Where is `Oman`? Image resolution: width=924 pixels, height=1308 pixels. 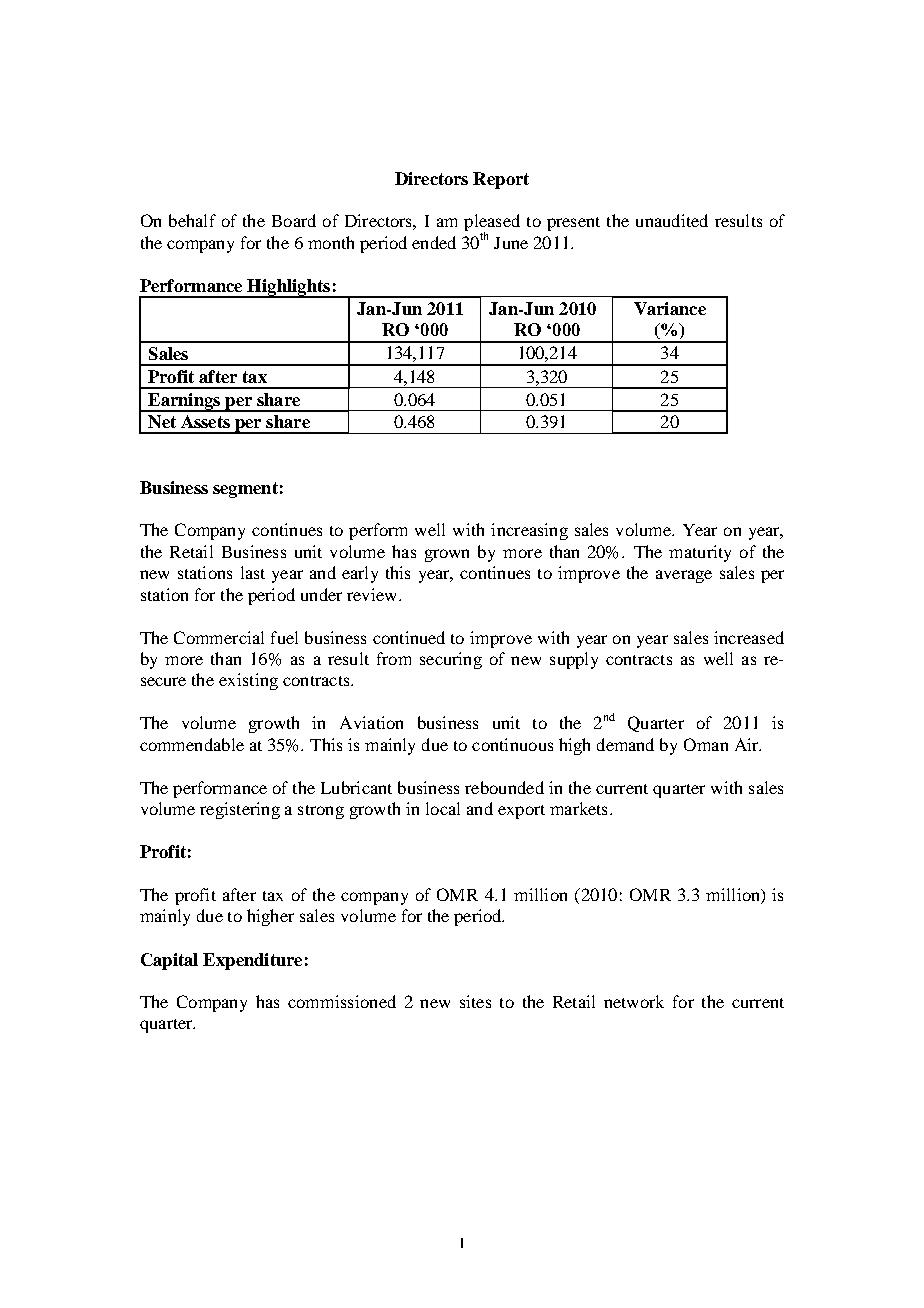 Oman is located at coordinates (706, 744).
